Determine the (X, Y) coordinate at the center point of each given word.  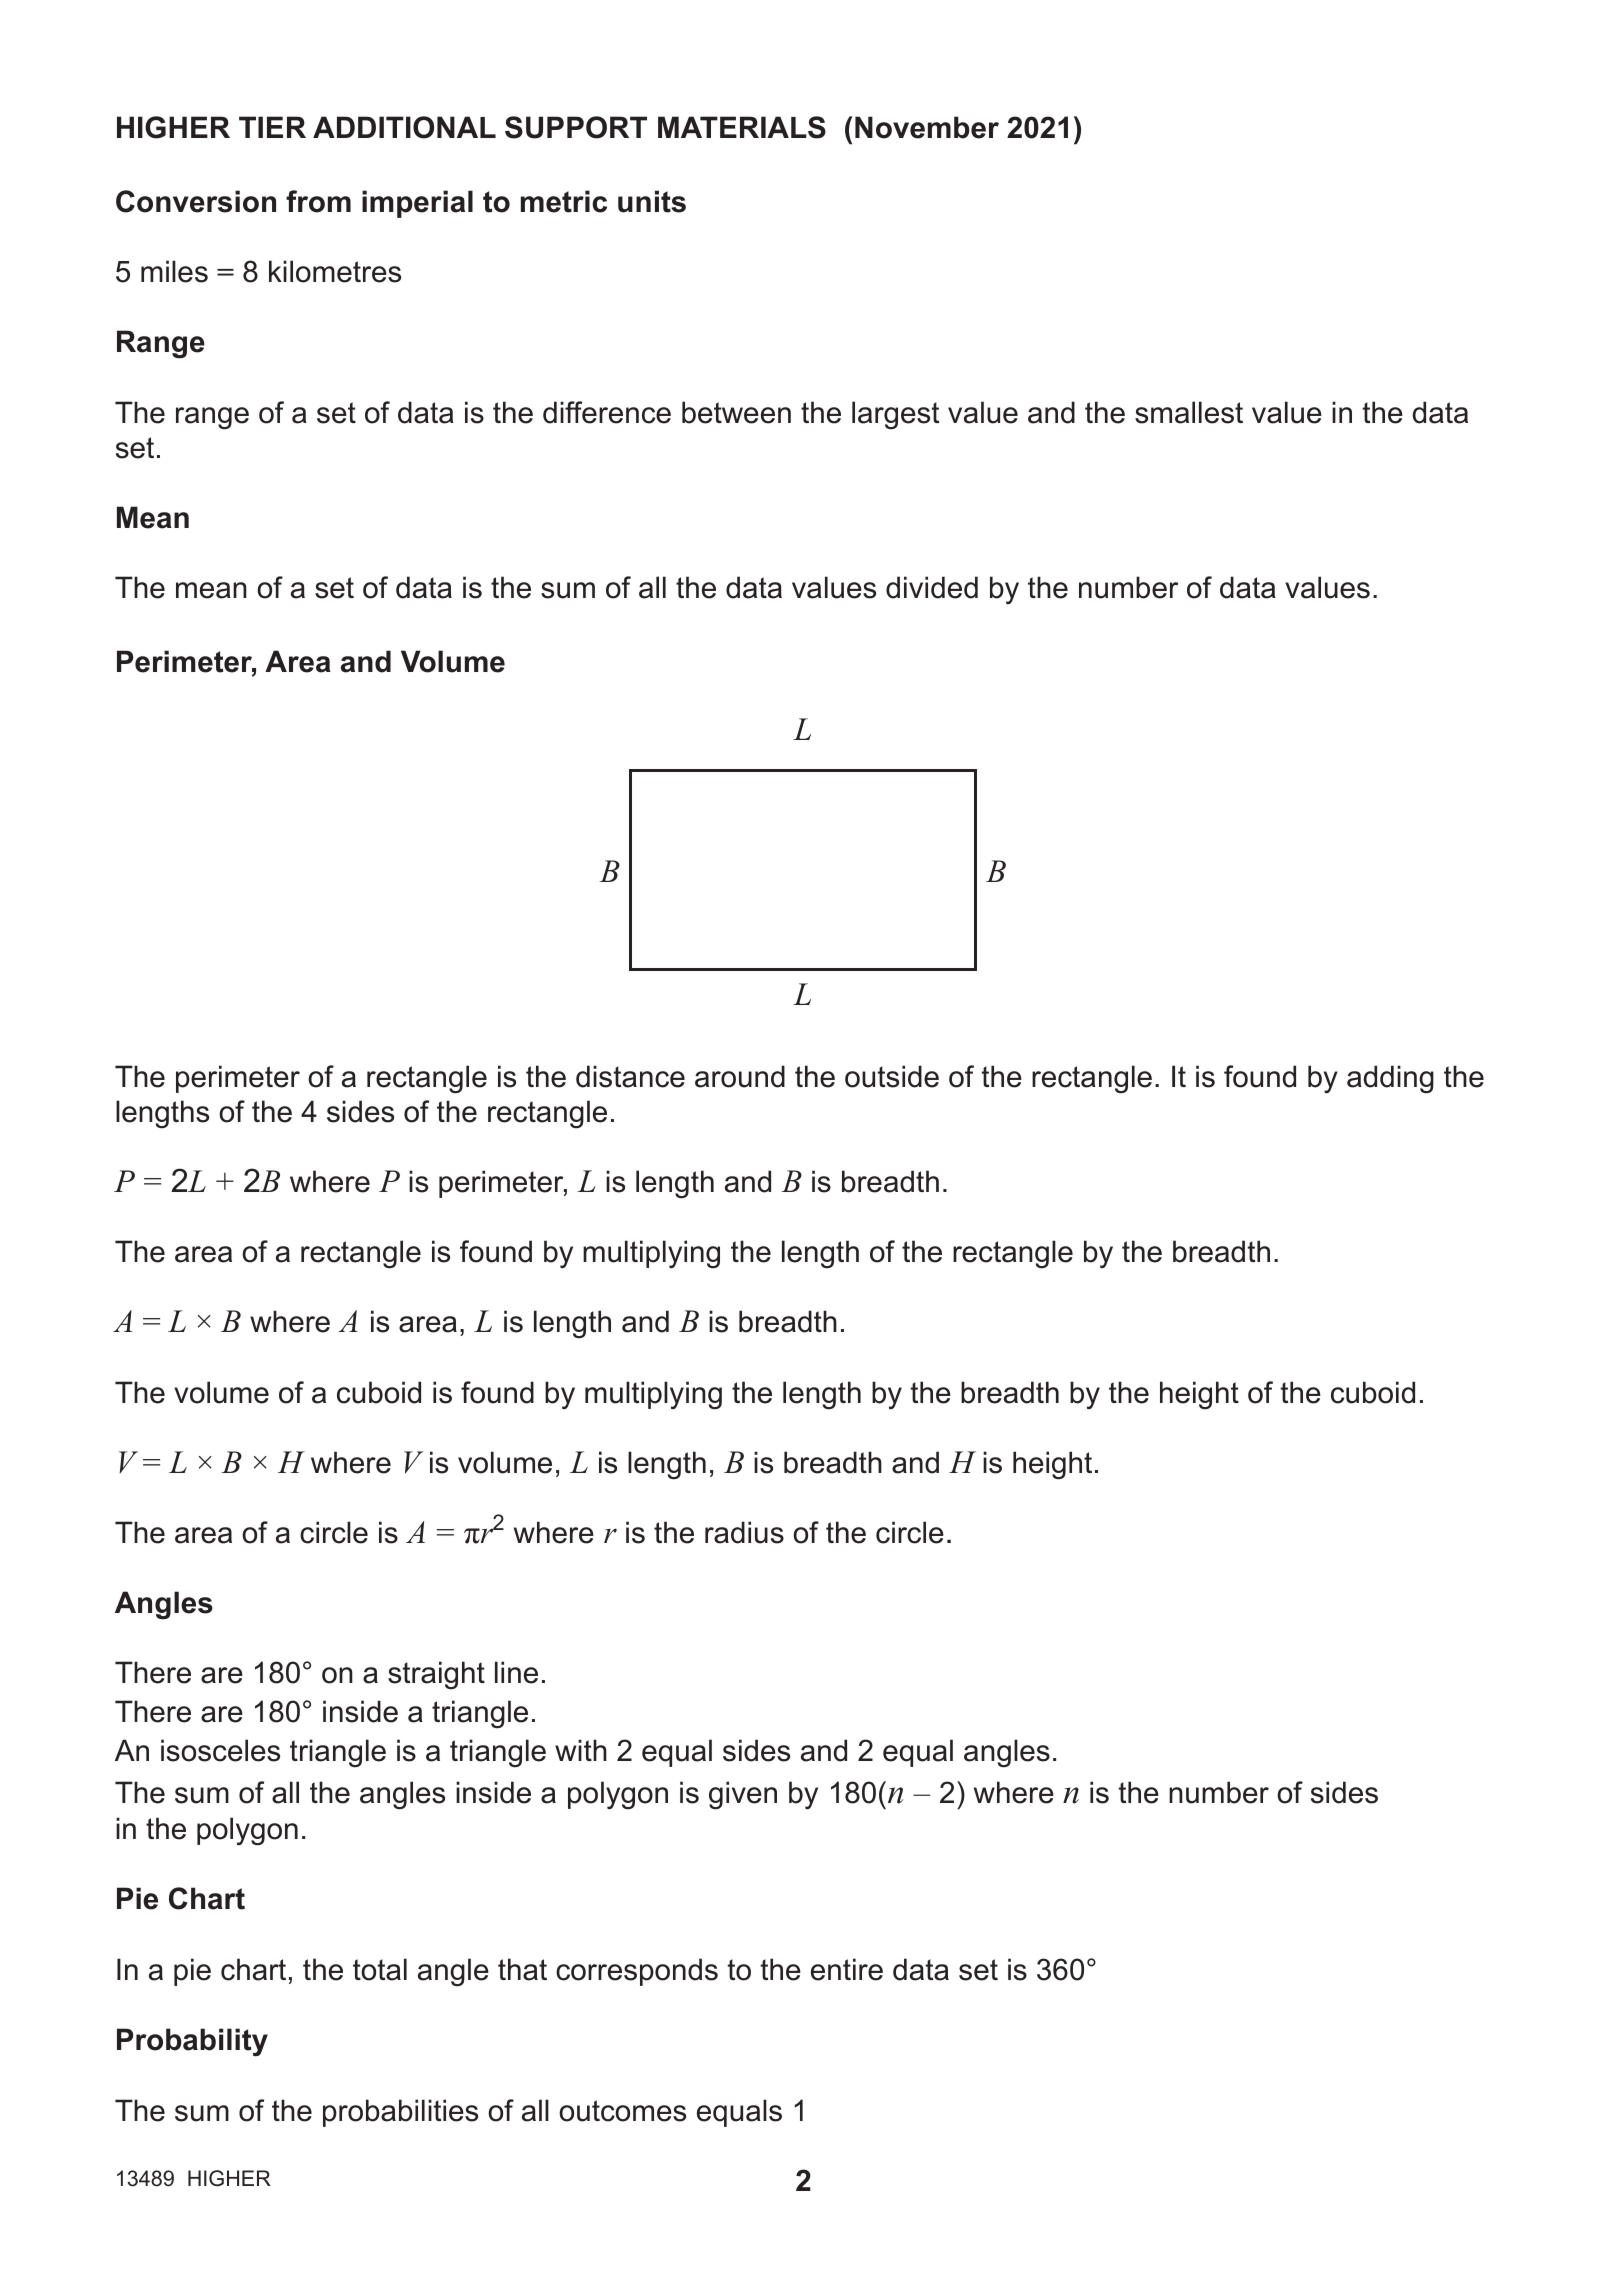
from (318, 201)
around (740, 1076)
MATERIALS (742, 127)
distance (630, 1076)
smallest (1189, 412)
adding (1390, 1079)
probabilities (400, 2113)
